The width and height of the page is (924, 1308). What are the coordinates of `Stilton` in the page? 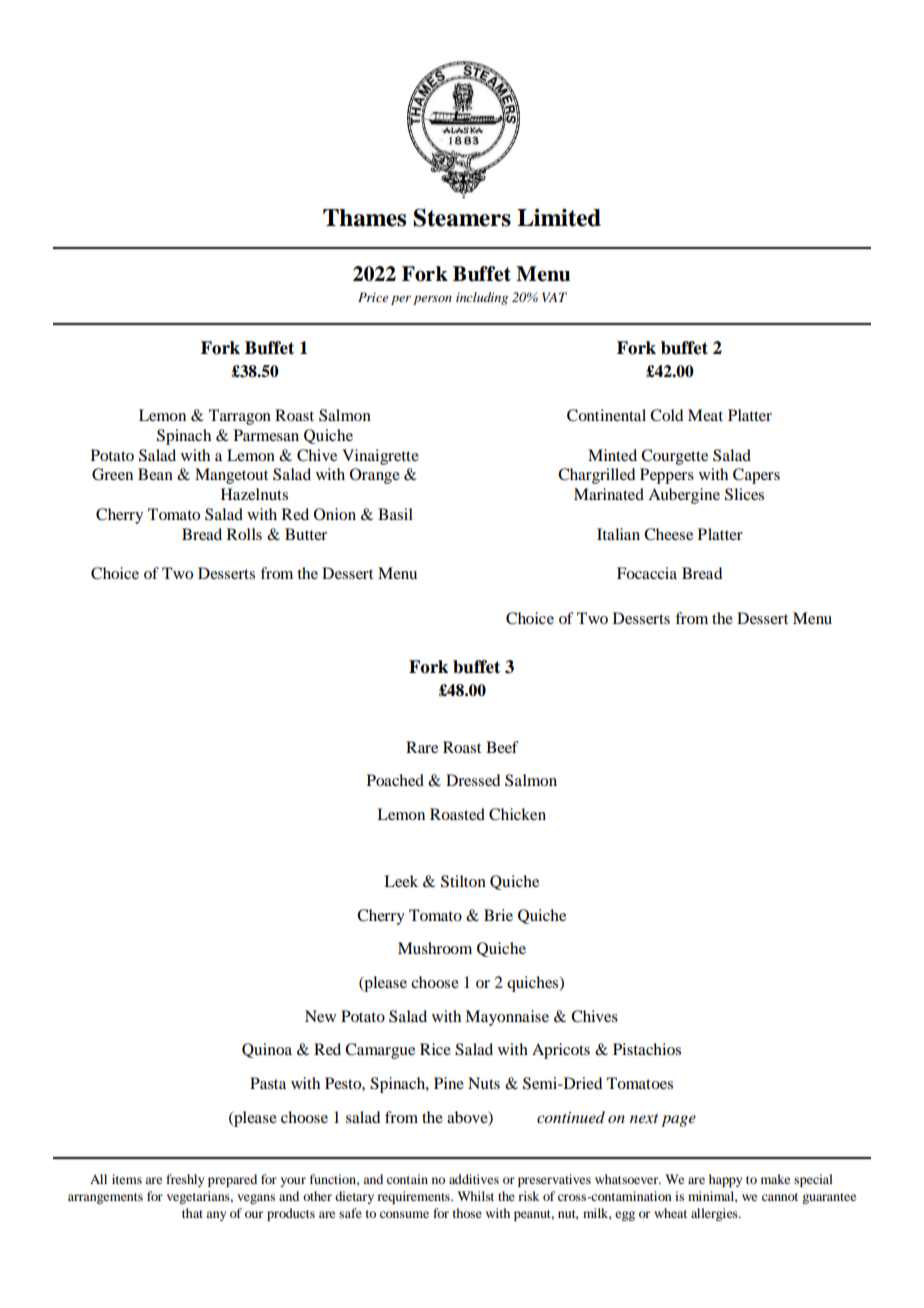 It's located at (463, 881).
